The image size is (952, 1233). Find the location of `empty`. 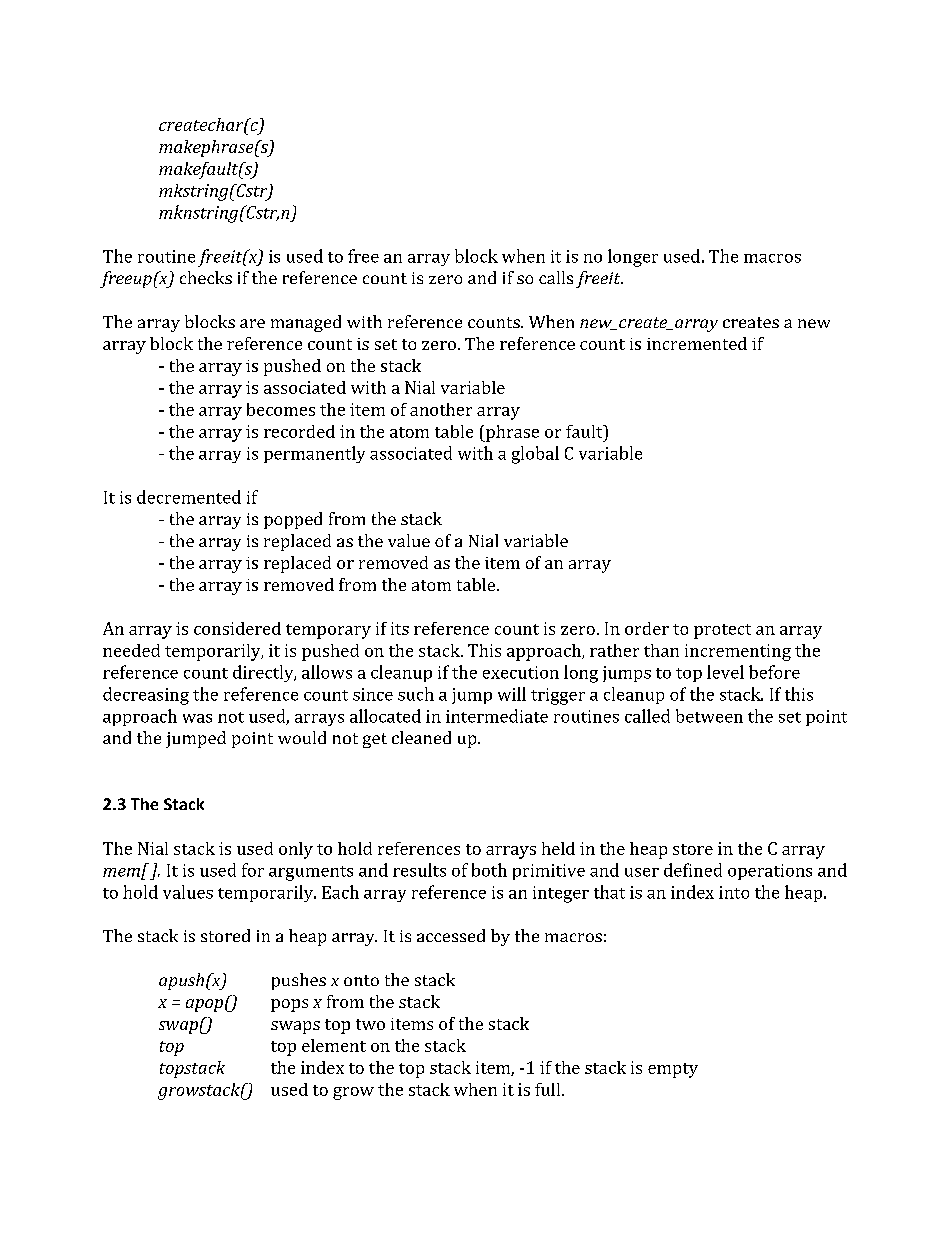

empty is located at coordinates (673, 1070).
